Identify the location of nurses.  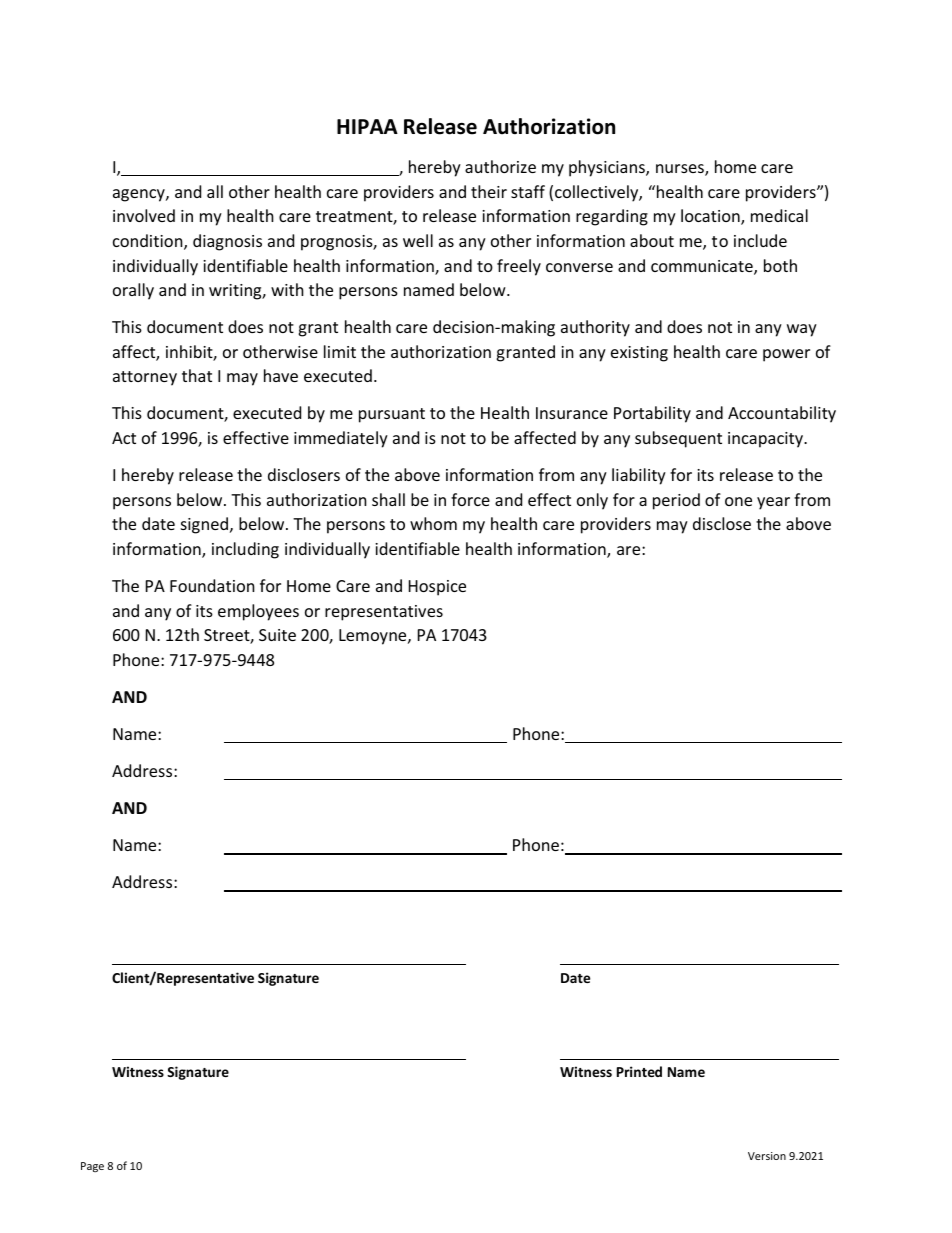
(681, 170).
